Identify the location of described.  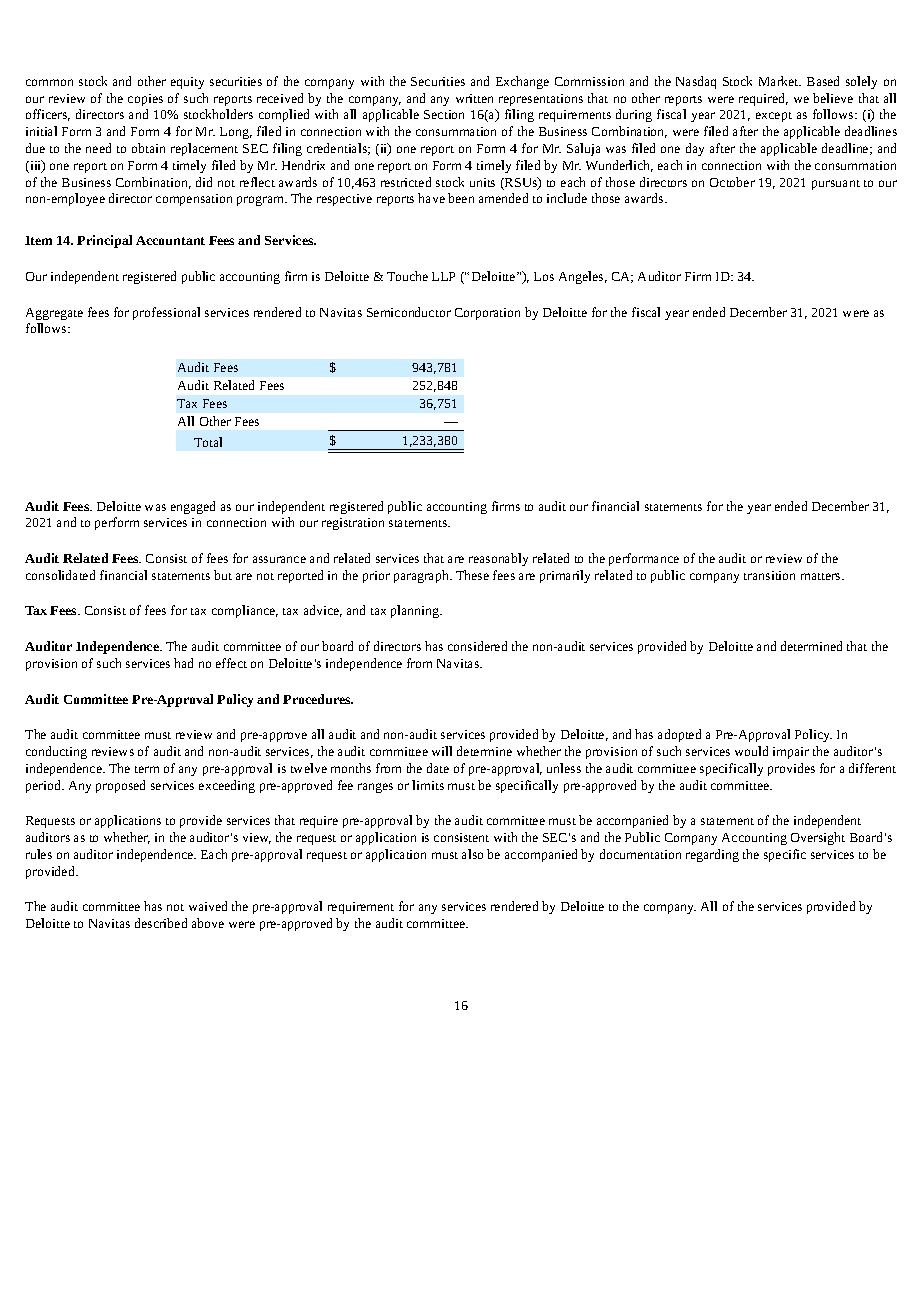
(161, 923).
